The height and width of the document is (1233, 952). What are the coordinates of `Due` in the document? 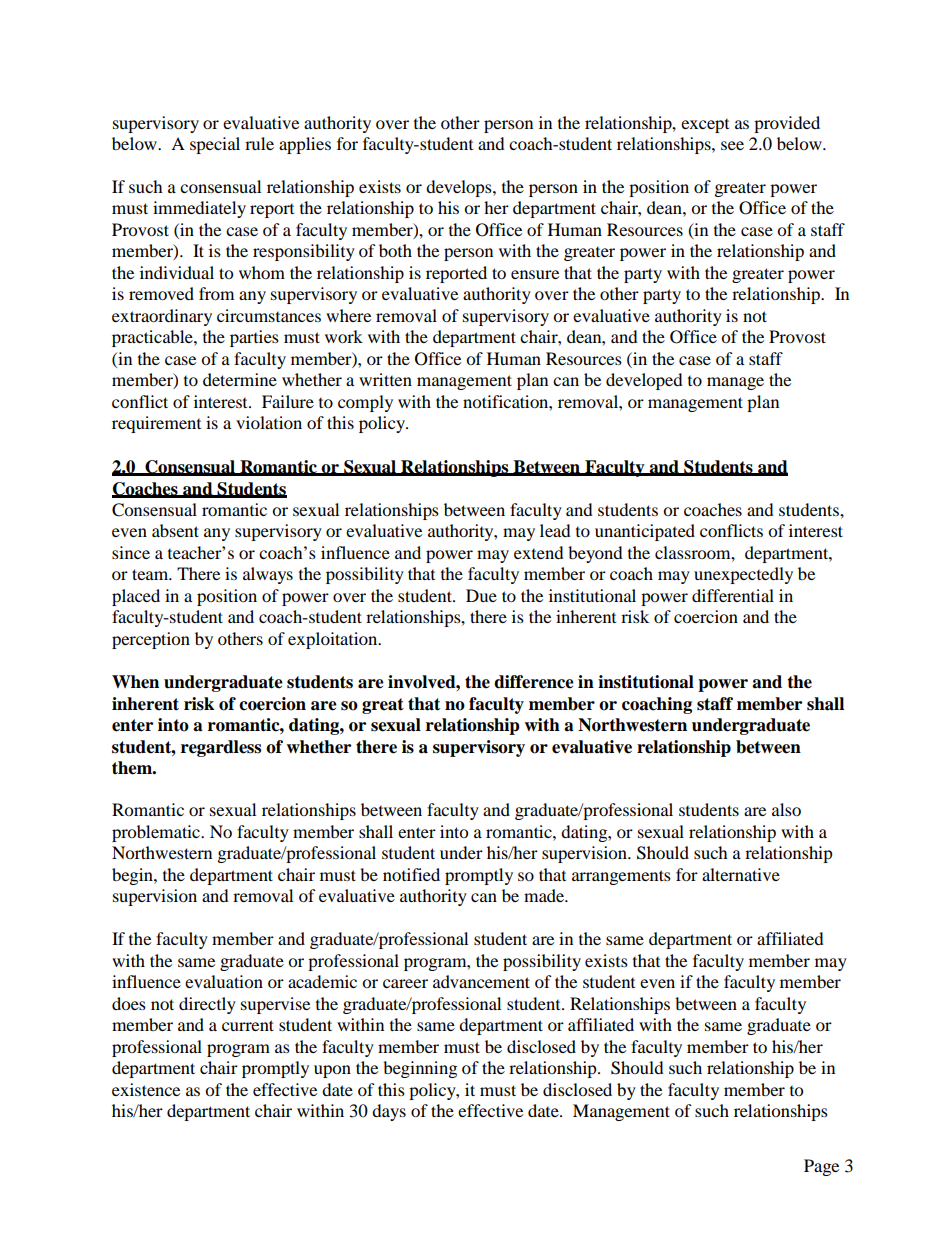 It's located at (481, 595).
